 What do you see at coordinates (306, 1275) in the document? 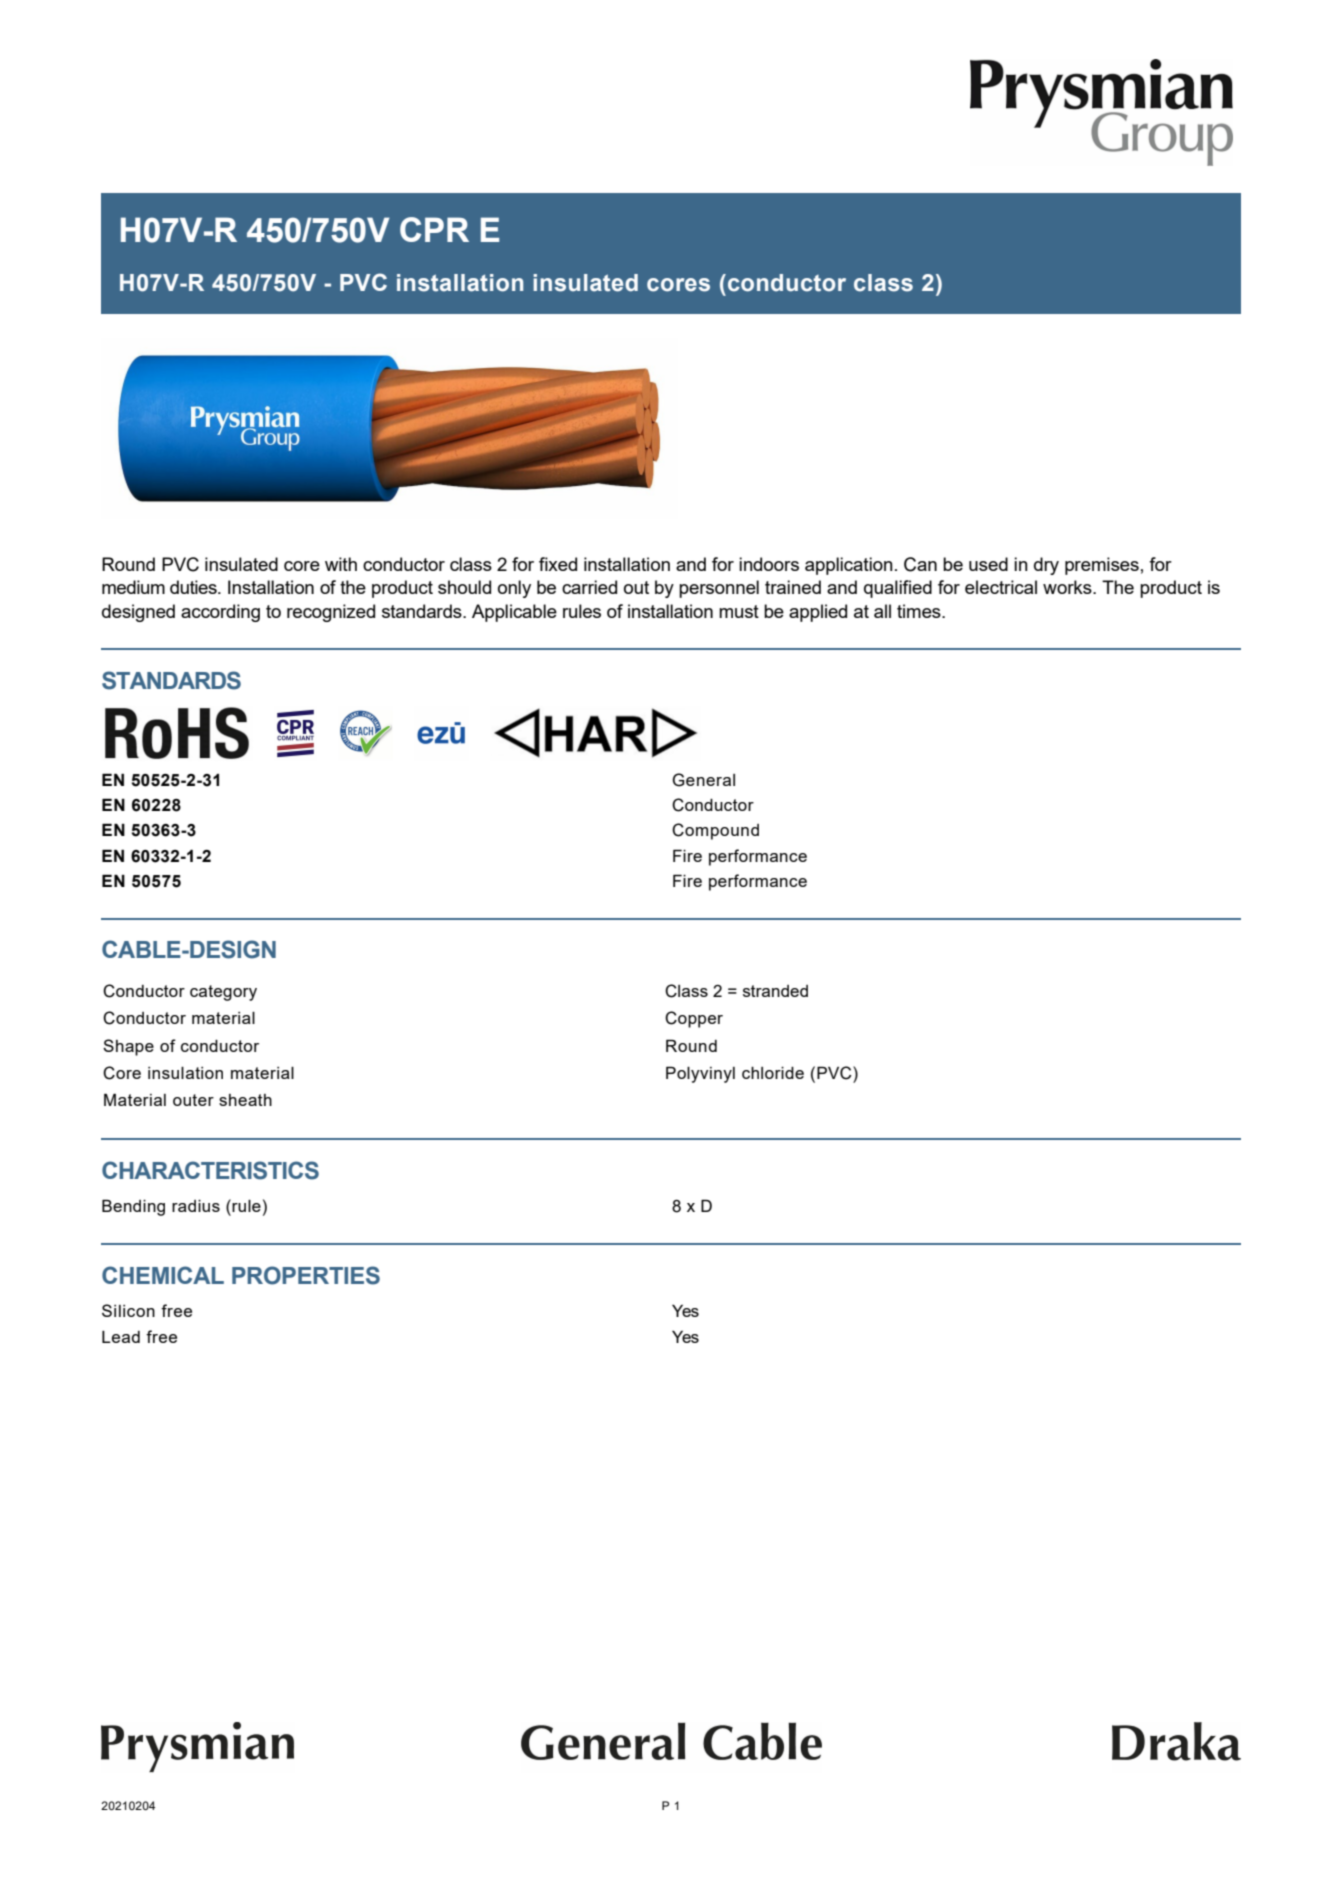
I see `PROPERTIES` at bounding box center [306, 1275].
